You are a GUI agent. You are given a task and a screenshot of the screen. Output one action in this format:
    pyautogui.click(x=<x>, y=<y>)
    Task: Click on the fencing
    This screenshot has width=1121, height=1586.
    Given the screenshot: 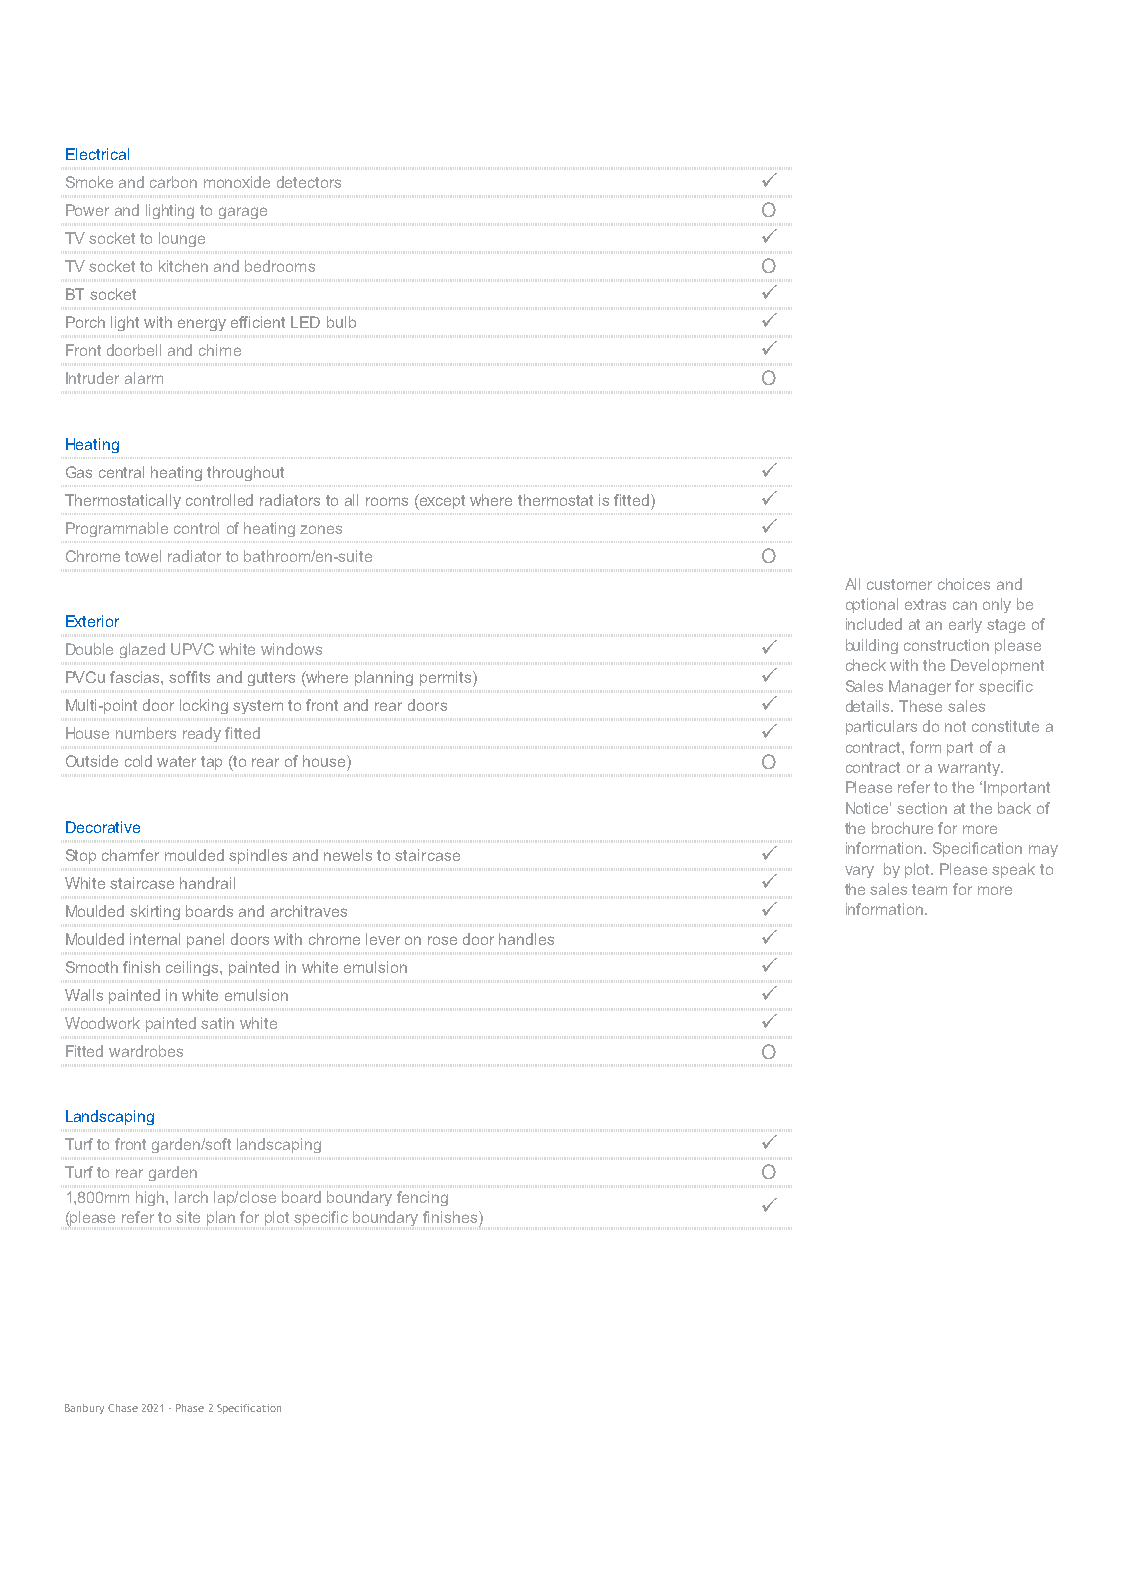 What is the action you would take?
    pyautogui.click(x=422, y=1198)
